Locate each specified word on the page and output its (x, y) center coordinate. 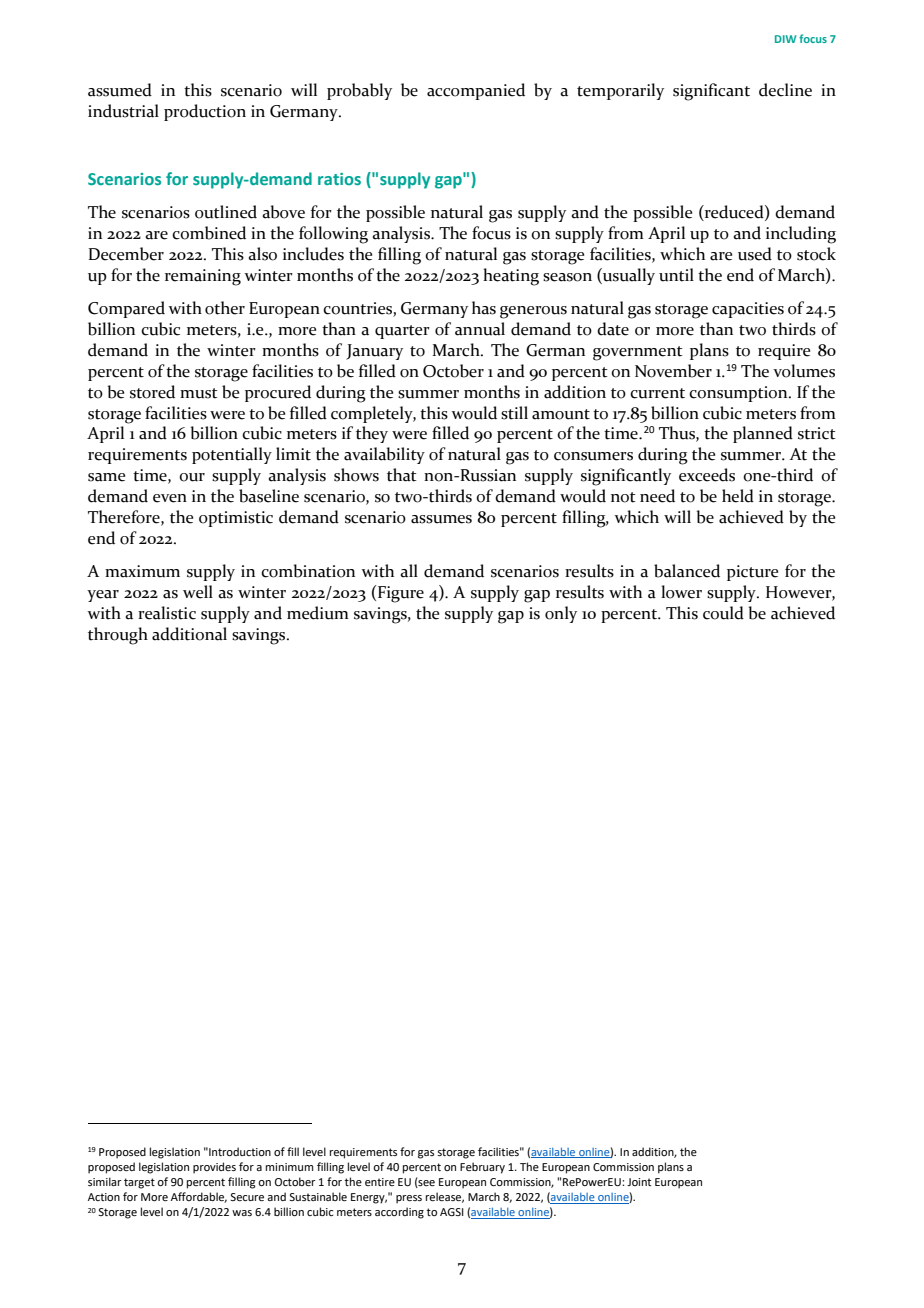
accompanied (476, 91)
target (139, 1183)
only (561, 614)
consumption (739, 394)
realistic (167, 613)
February (482, 1168)
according (399, 1213)
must (199, 393)
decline (785, 90)
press (409, 1199)
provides (214, 1168)
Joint (639, 1182)
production (205, 112)
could (723, 613)
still (514, 413)
